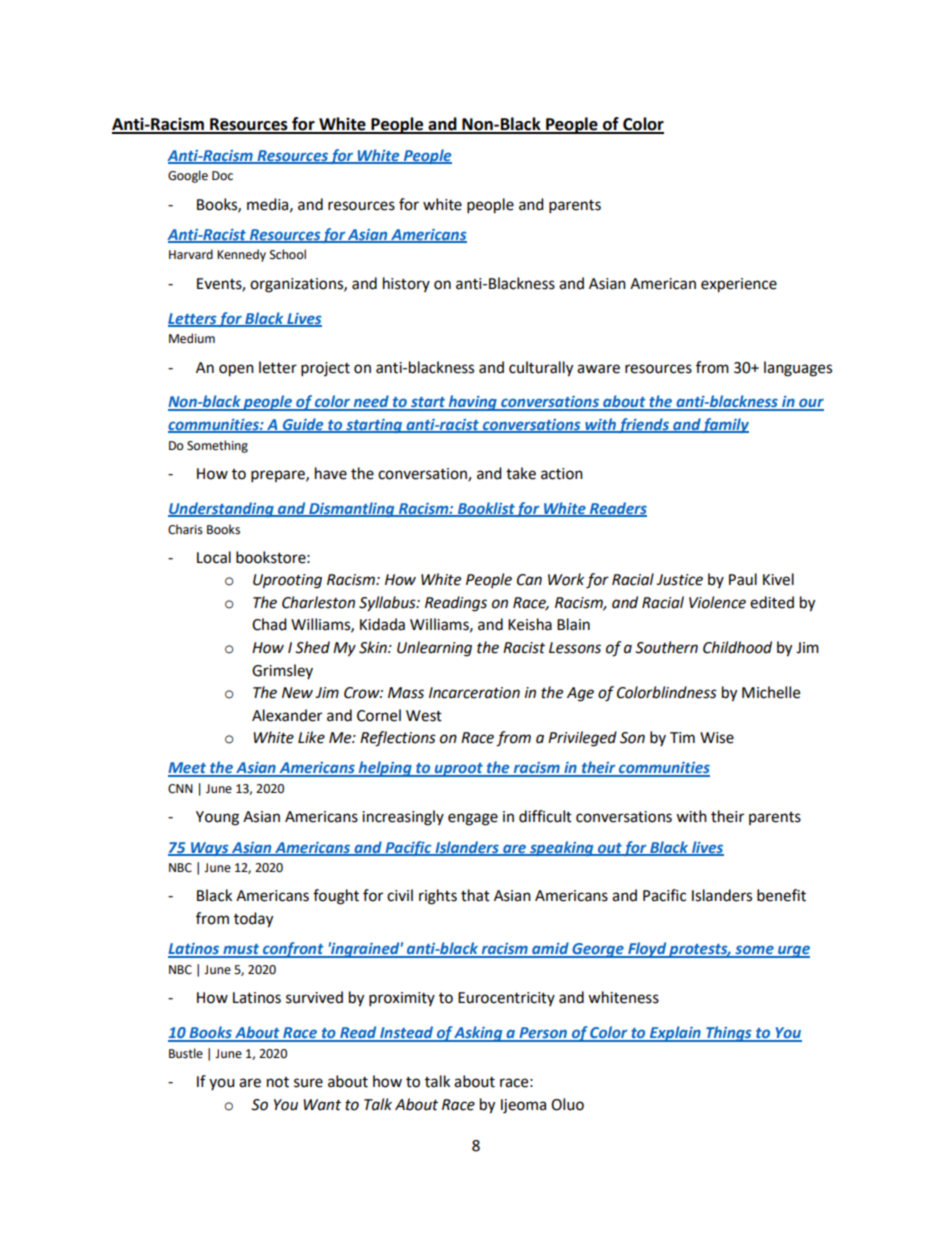  What do you see at coordinates (253, 920) in the document?
I see `today` at bounding box center [253, 920].
